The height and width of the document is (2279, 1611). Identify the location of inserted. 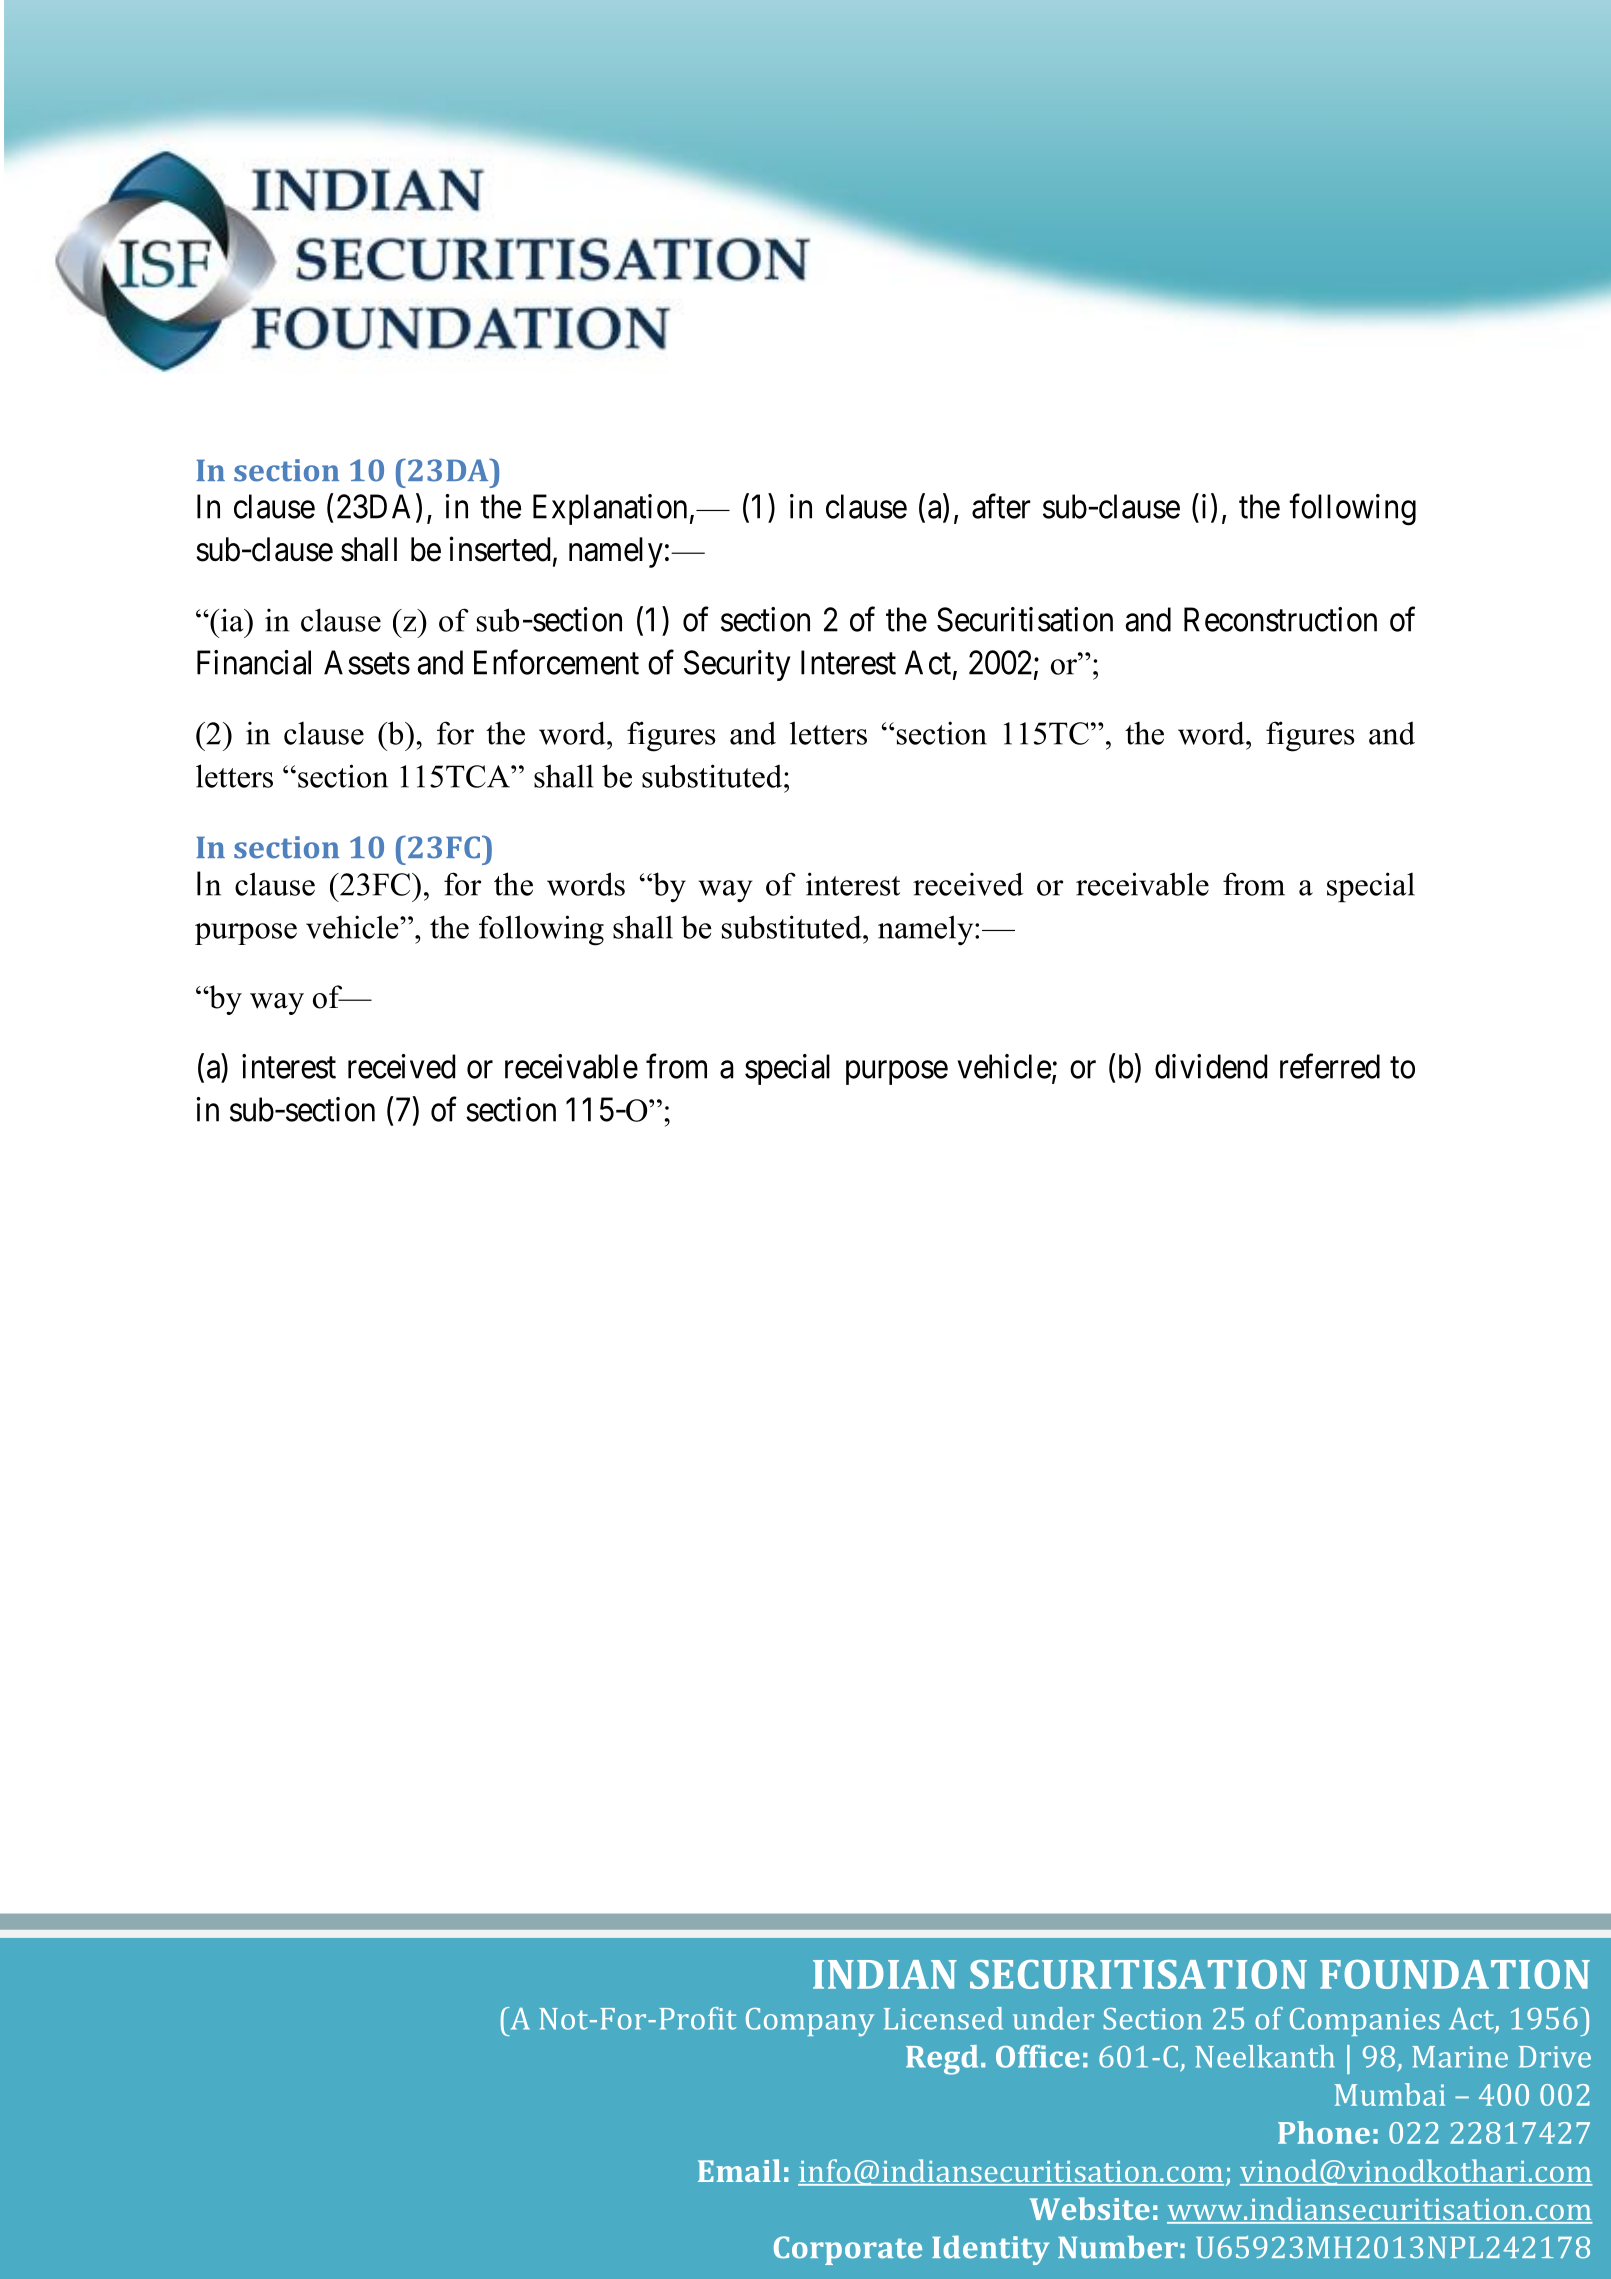
(499, 549).
